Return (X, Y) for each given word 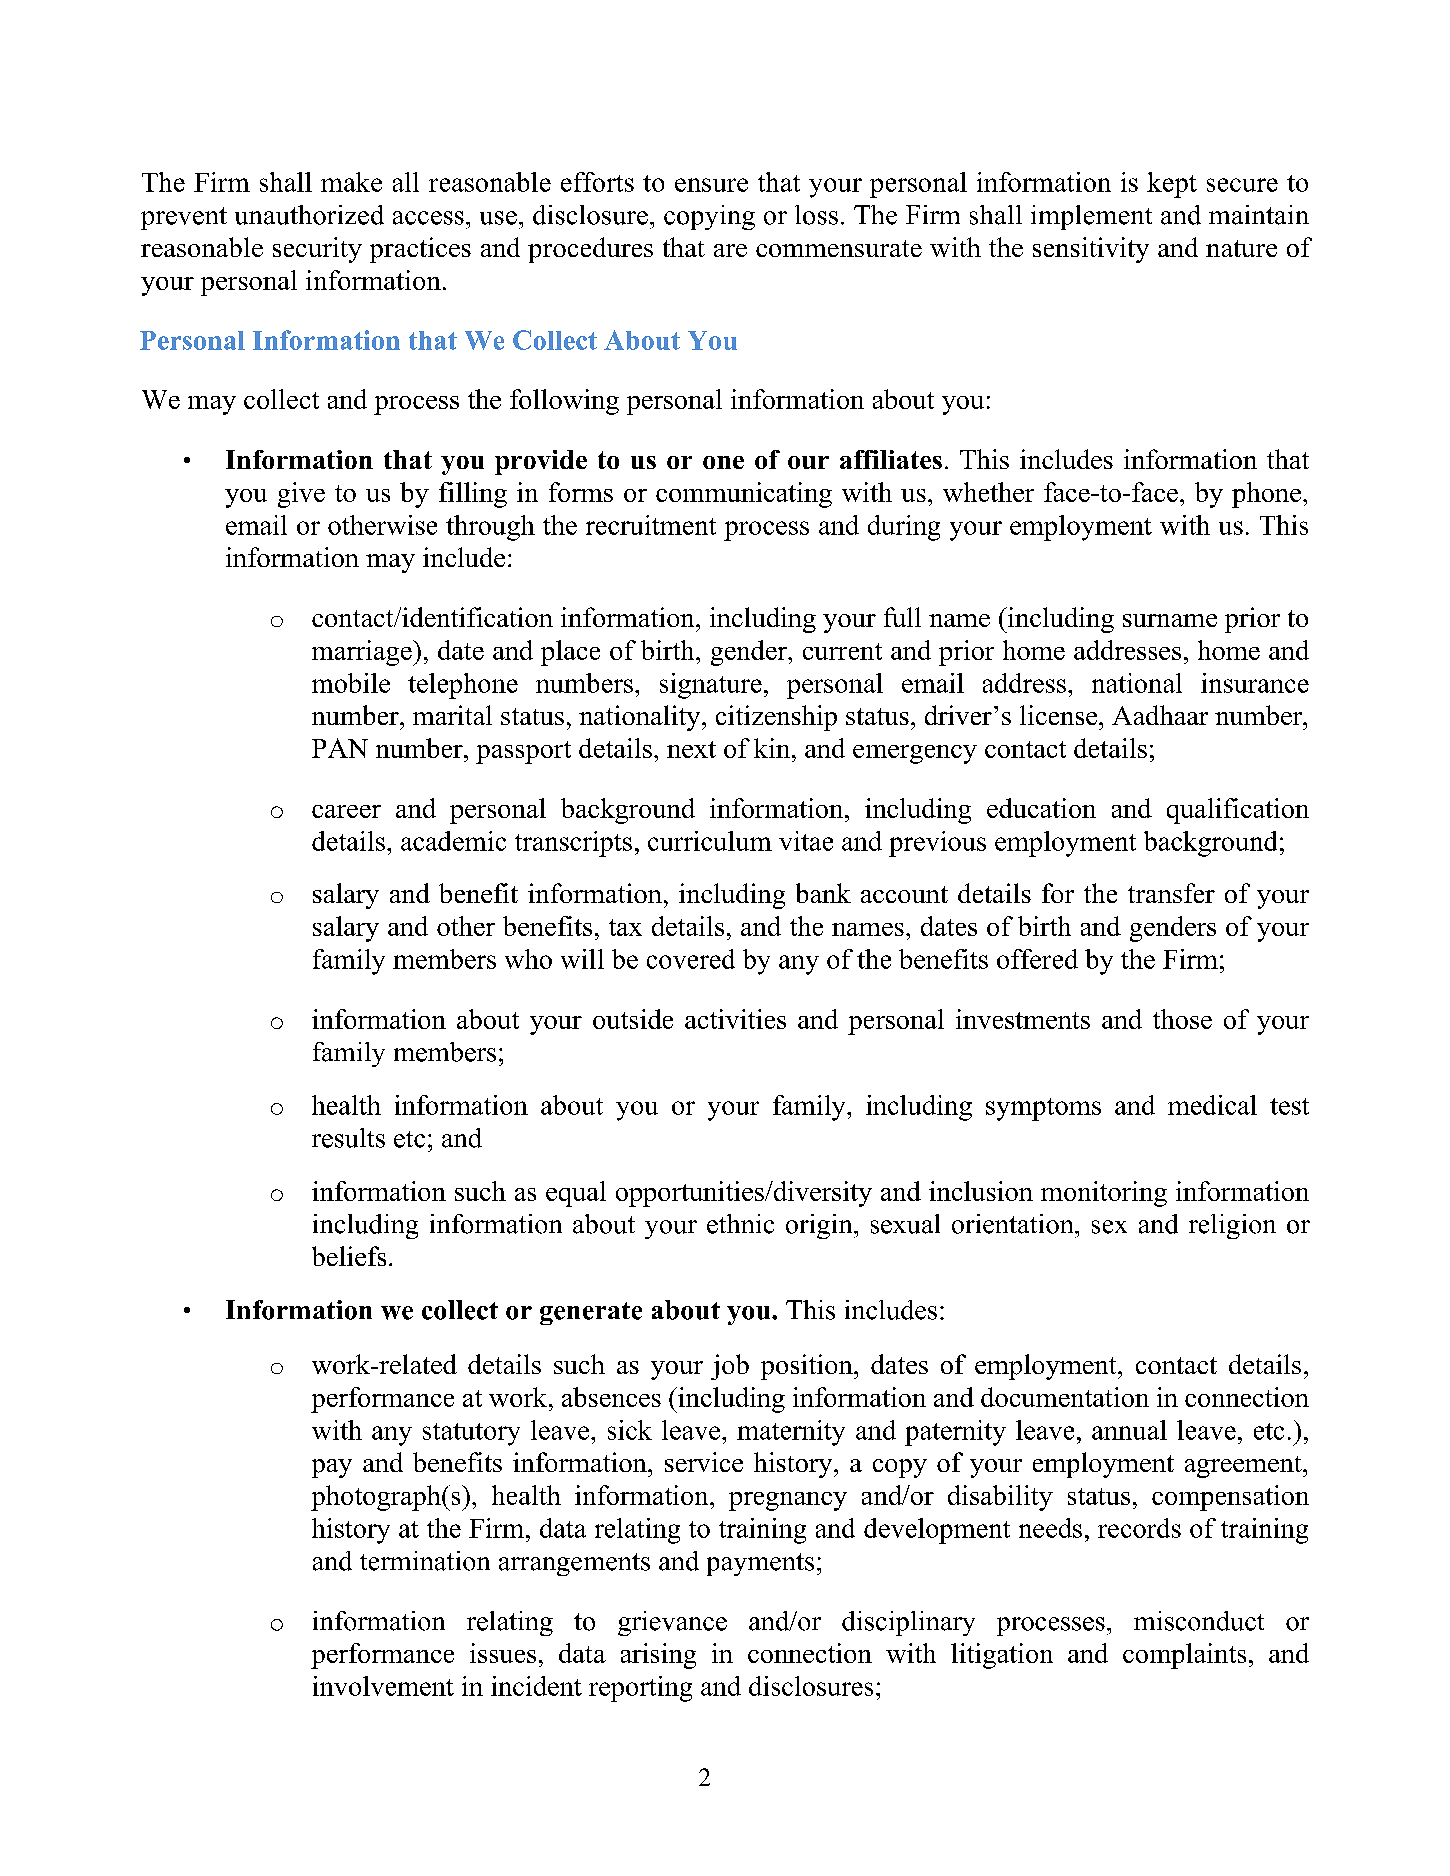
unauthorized (309, 215)
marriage (363, 653)
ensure (711, 185)
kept (1172, 185)
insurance (1255, 683)
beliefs (349, 1256)
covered (691, 959)
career (346, 811)
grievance (672, 1623)
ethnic (740, 1224)
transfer (1171, 893)
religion (1232, 1226)
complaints (1184, 1656)
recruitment (651, 525)
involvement (383, 1686)
